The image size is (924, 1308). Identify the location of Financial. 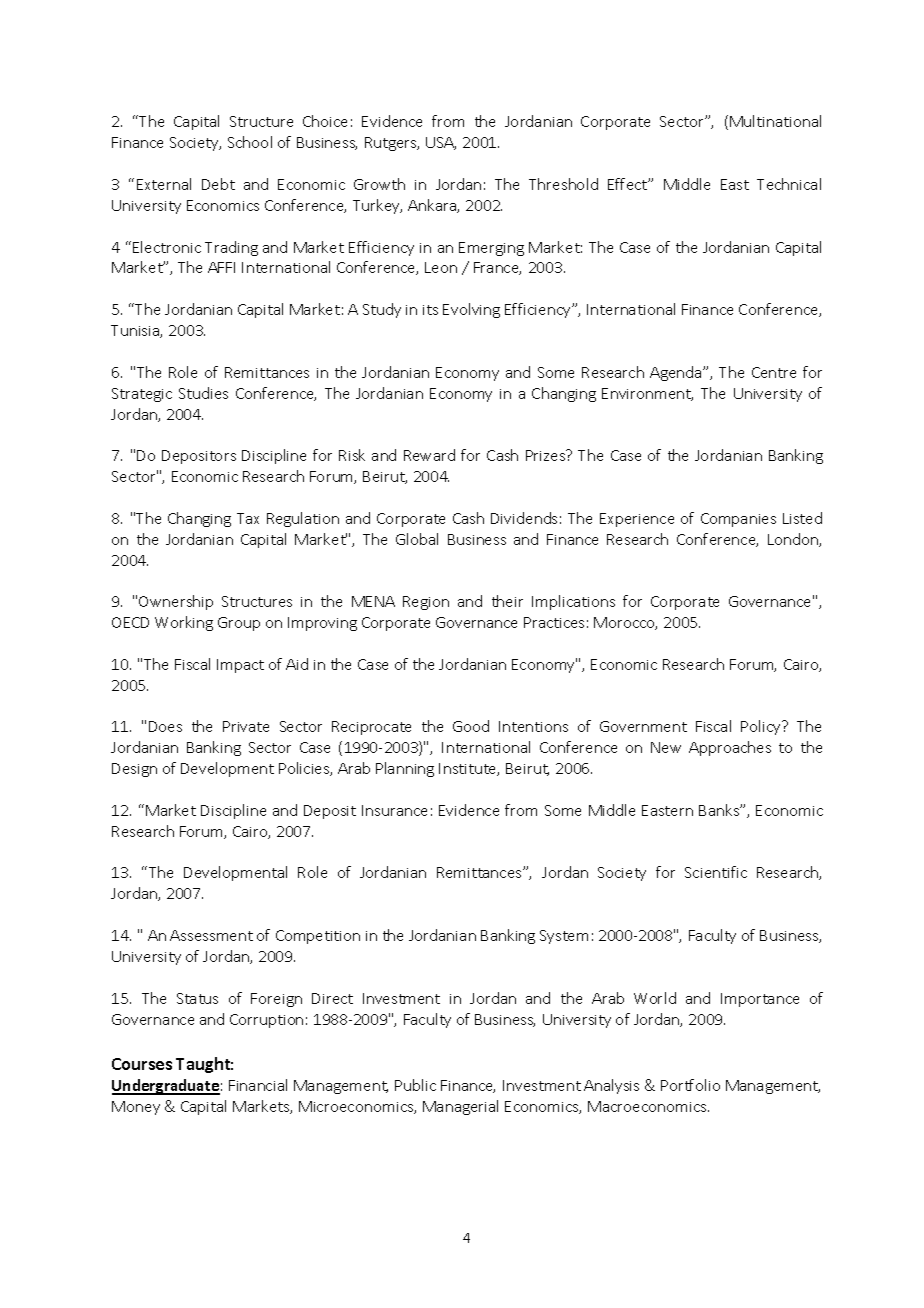
(258, 1085).
